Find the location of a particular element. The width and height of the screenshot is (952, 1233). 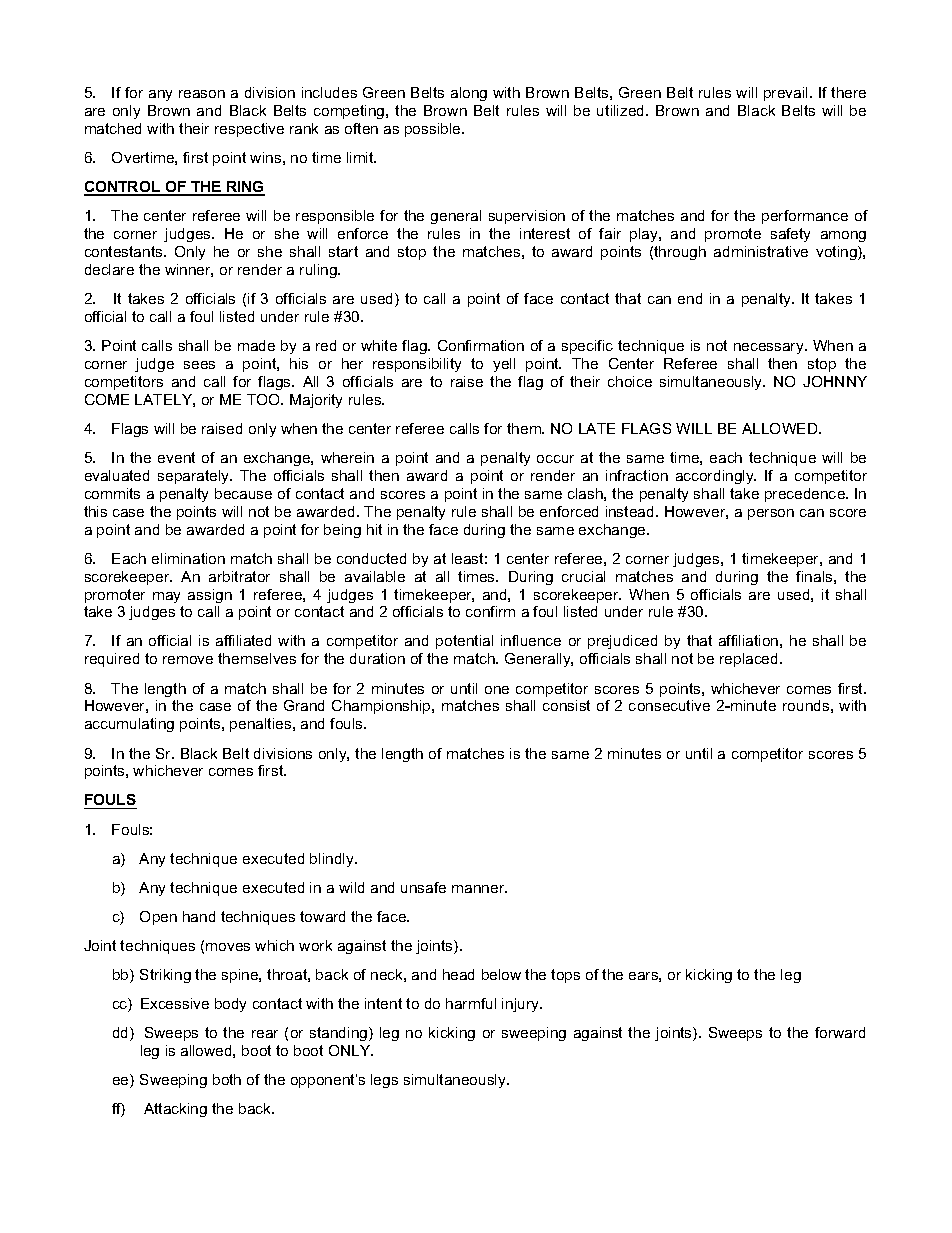

possible is located at coordinates (434, 130).
